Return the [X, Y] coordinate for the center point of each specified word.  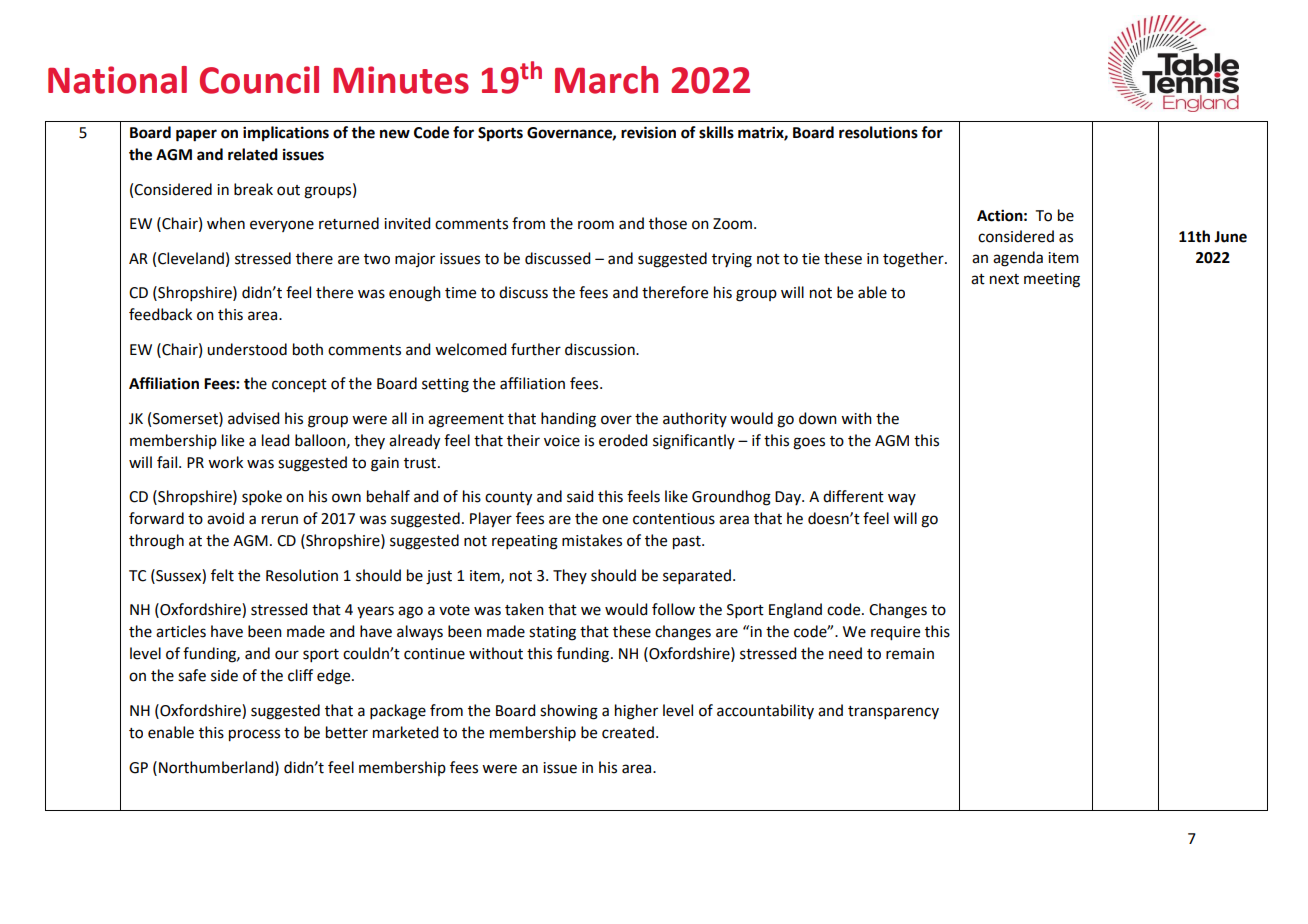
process [254, 735]
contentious [674, 519]
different [853, 496]
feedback [160, 314]
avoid [225, 518]
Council [259, 80]
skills [716, 132]
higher [636, 712]
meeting [1052, 280]
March [606, 80]
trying [732, 260]
